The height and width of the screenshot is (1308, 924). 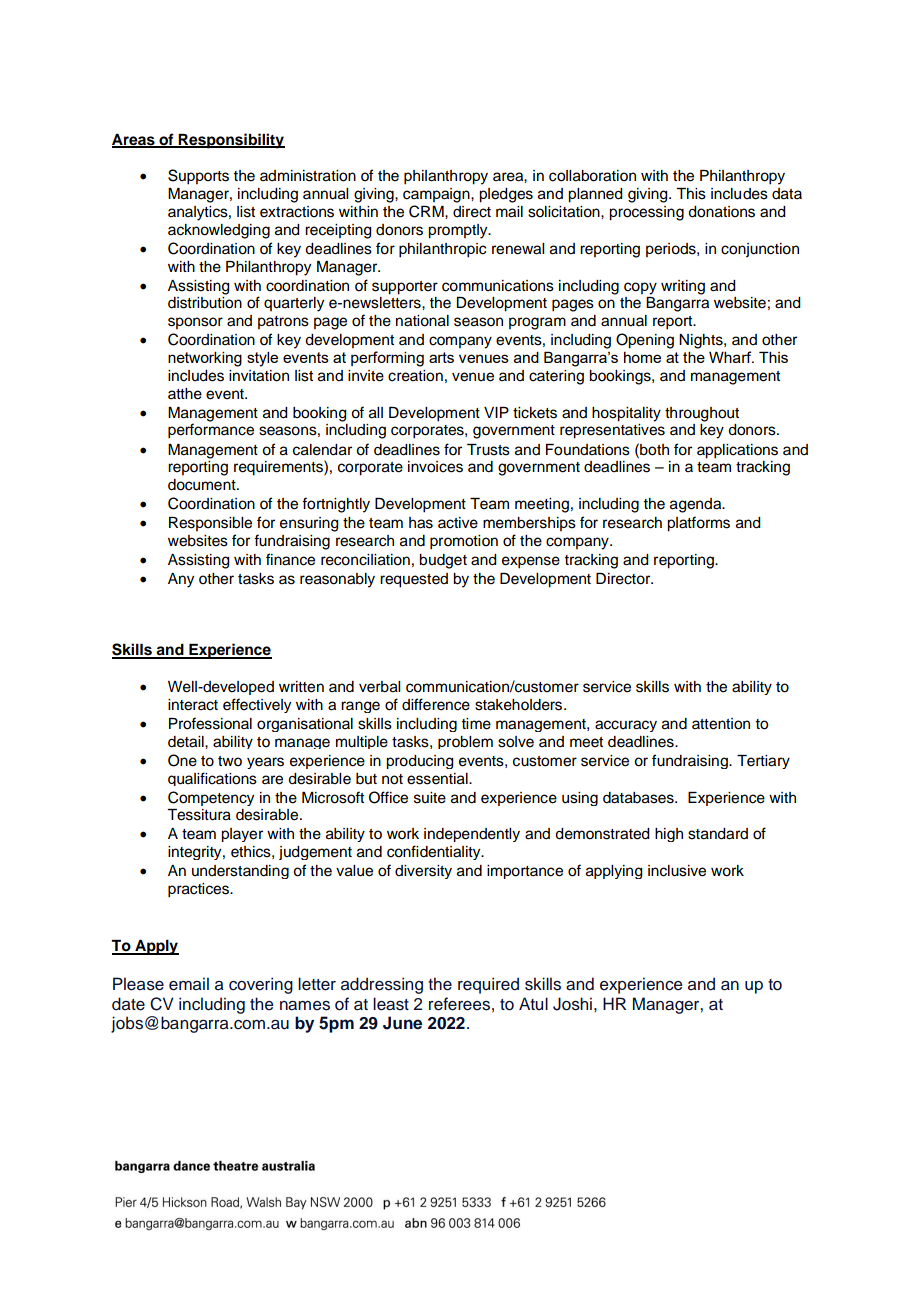 What do you see at coordinates (261, 985) in the screenshot?
I see `covering` at bounding box center [261, 985].
